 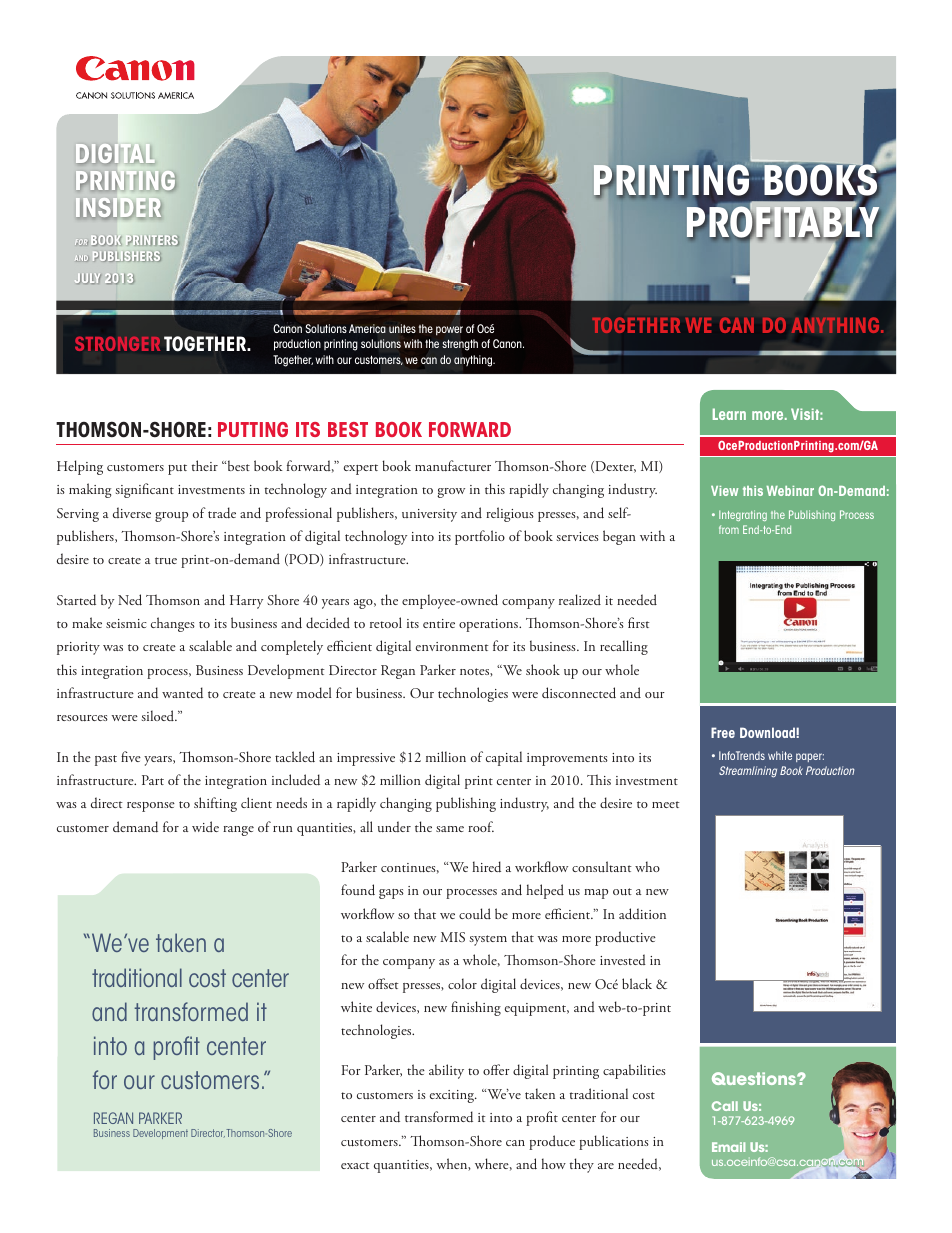 What do you see at coordinates (453, 466) in the screenshot?
I see `manufacturer` at bounding box center [453, 466].
